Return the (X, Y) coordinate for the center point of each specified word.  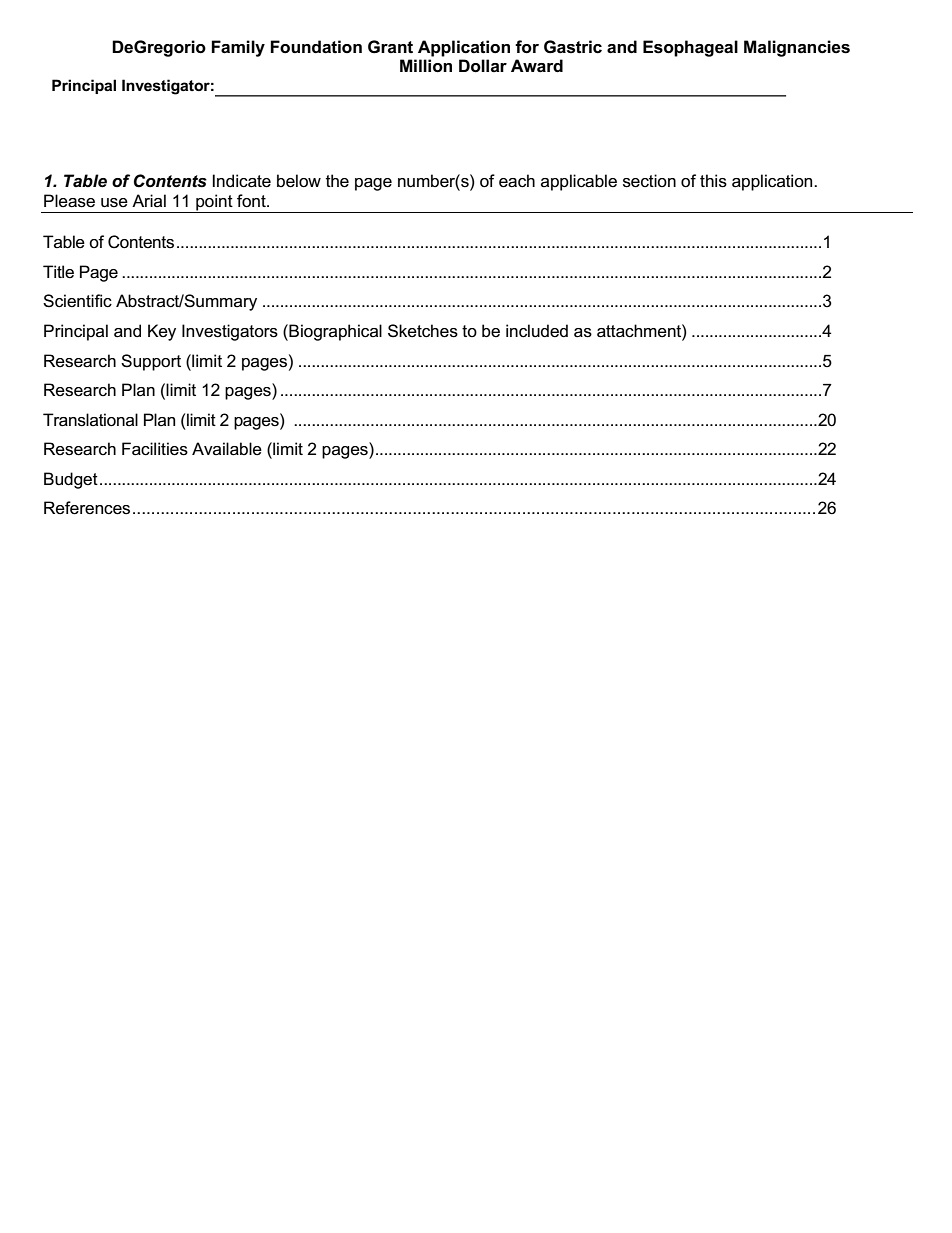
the (337, 181)
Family (238, 48)
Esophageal (690, 48)
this (713, 181)
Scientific (77, 301)
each (517, 181)
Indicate (242, 181)
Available (227, 449)
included (537, 331)
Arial (149, 200)
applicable (579, 182)
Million (426, 66)
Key (162, 332)
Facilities (155, 449)
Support (151, 362)
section (649, 181)
